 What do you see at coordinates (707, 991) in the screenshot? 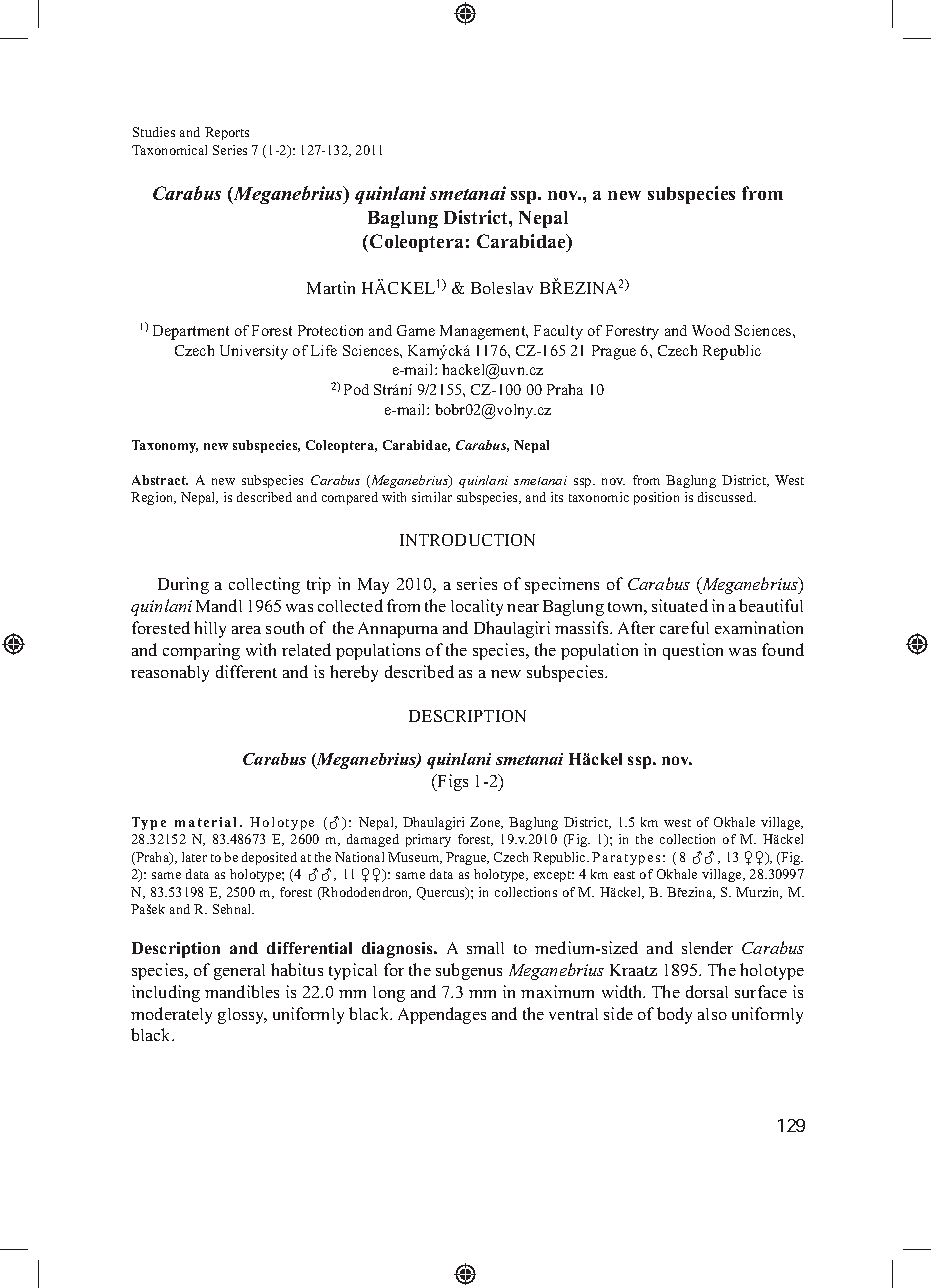
I see `dorsal` at bounding box center [707, 991].
